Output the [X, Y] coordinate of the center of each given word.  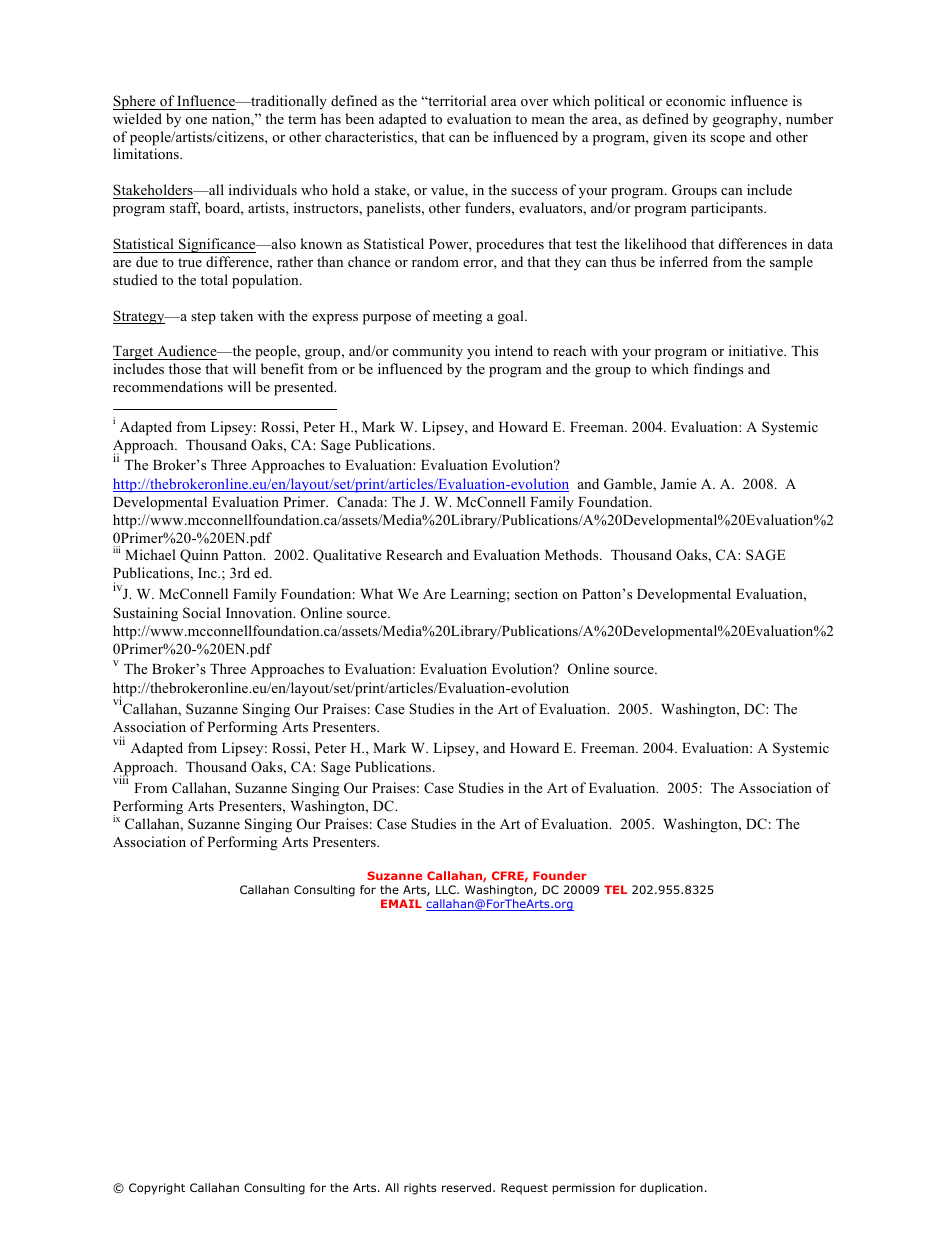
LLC [447, 889]
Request [524, 1189]
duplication [671, 1189]
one [196, 120]
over [534, 102]
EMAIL [401, 903]
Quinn [199, 556]
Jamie [679, 483]
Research [414, 554]
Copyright [157, 1189]
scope [727, 140]
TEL [615, 889]
